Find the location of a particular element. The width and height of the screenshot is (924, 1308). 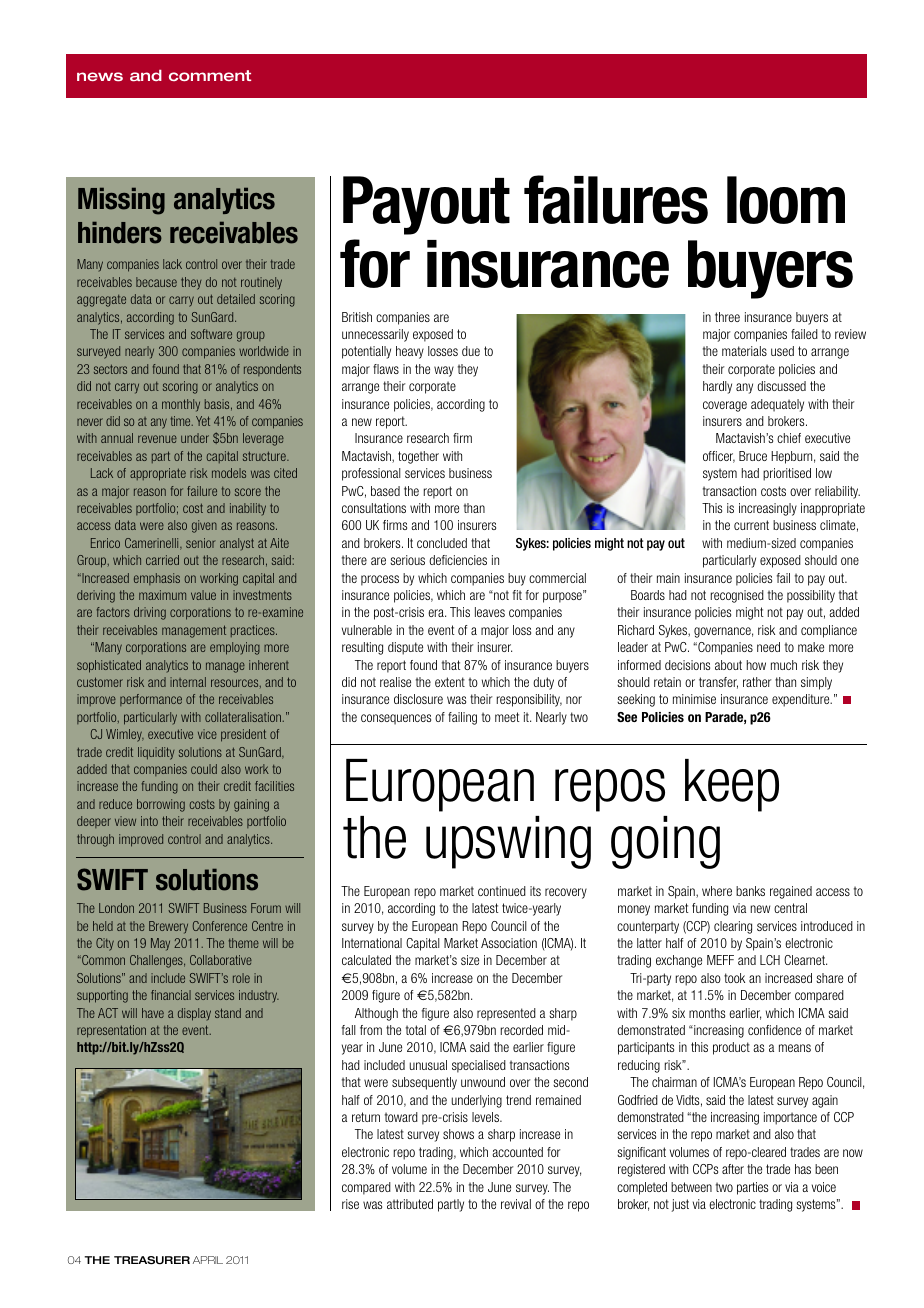

comment is located at coordinates (210, 75).
